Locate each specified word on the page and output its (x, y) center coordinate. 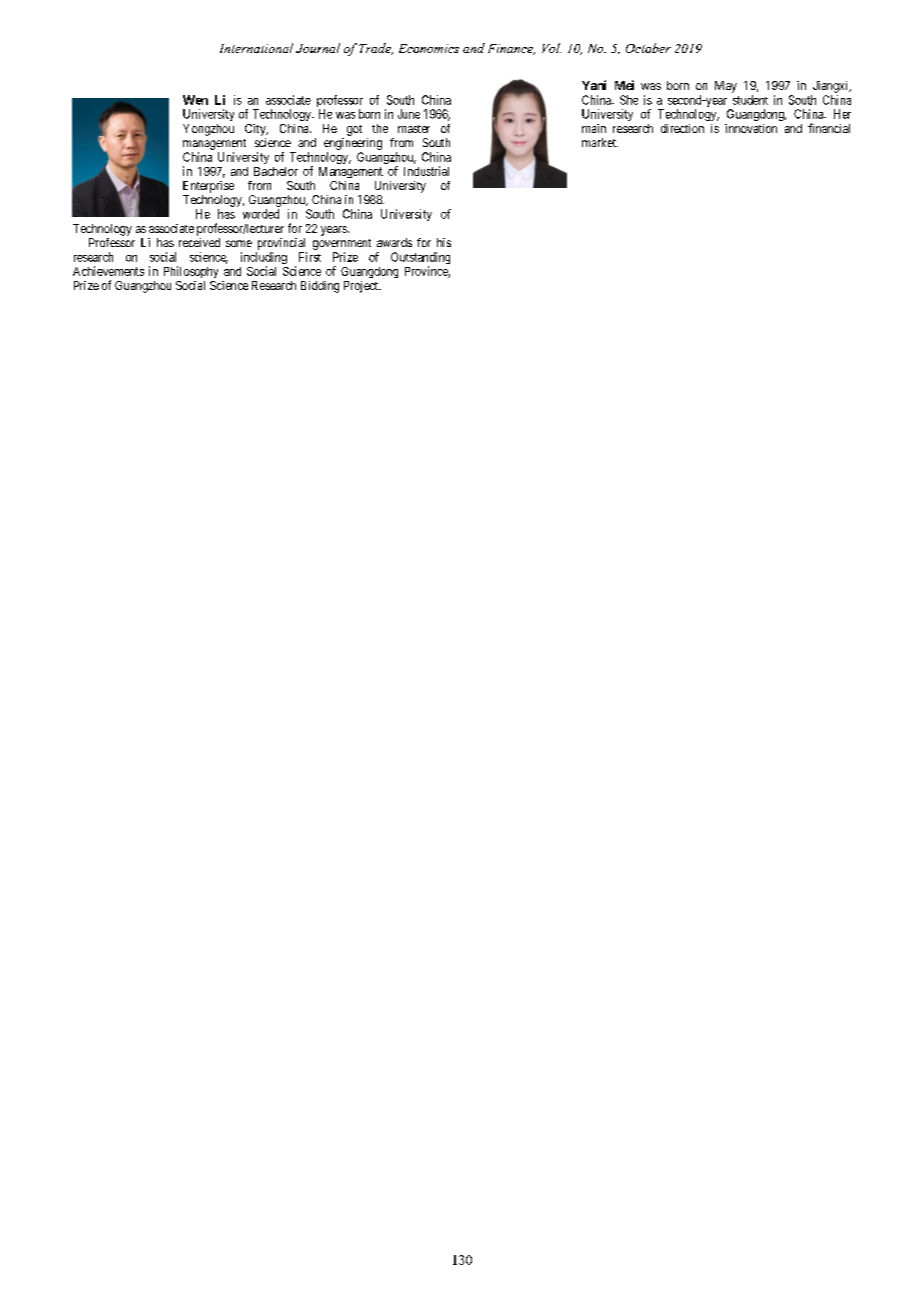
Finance (511, 49)
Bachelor (276, 171)
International (256, 48)
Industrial (426, 171)
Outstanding (420, 259)
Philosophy (191, 272)
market (600, 142)
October (648, 48)
